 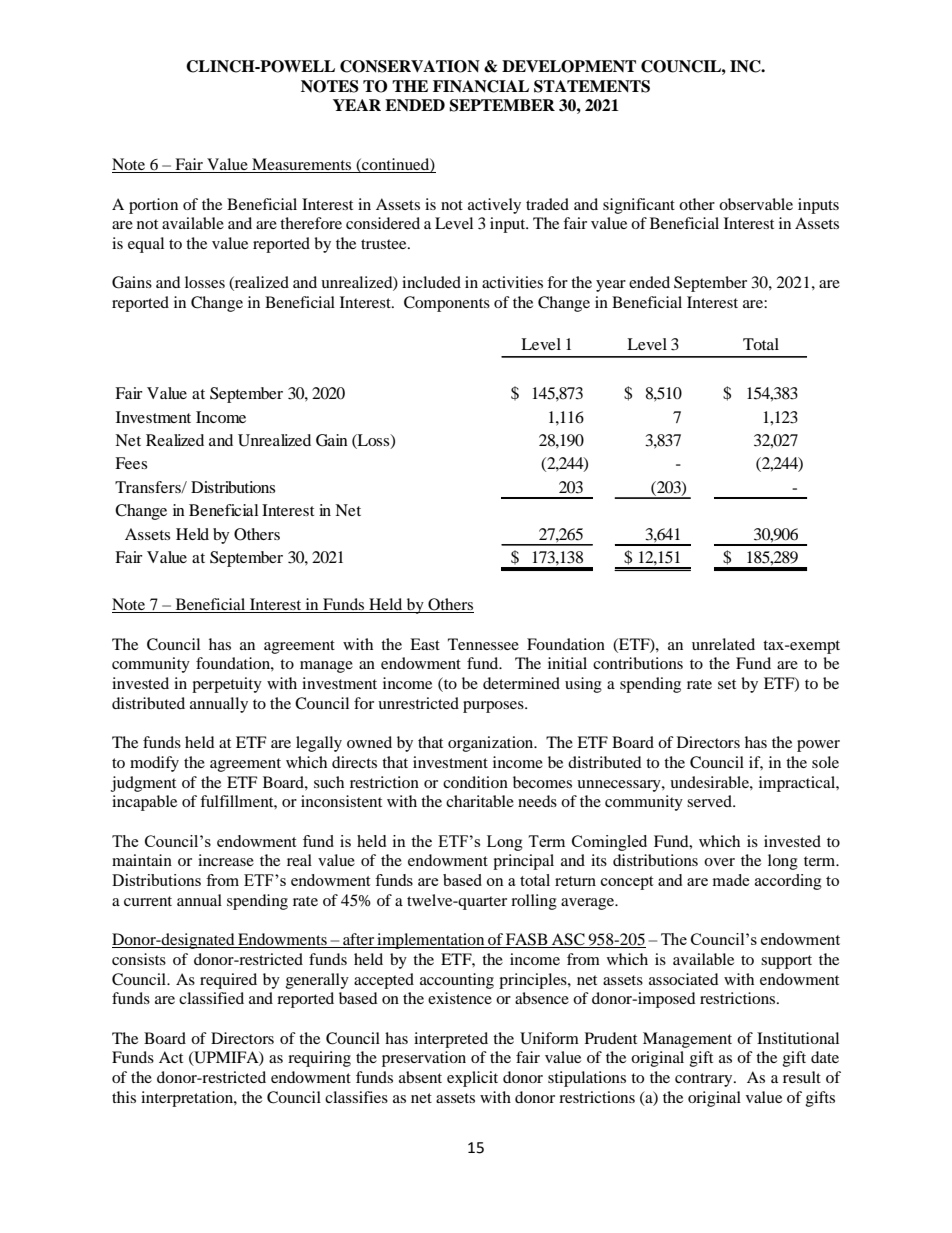 I want to click on classified, so click(x=211, y=998).
